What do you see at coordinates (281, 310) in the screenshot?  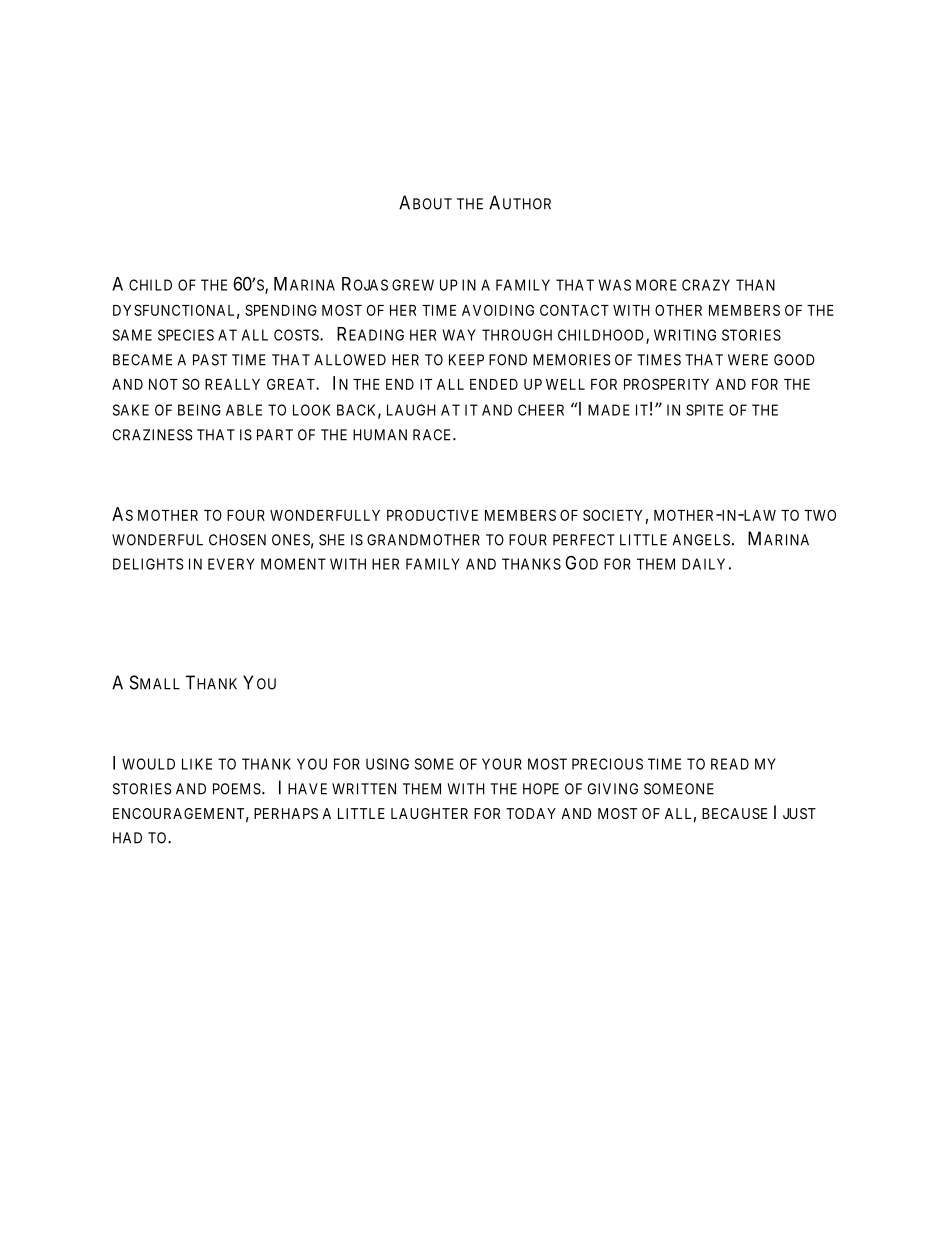 I see `SPENDING` at bounding box center [281, 310].
